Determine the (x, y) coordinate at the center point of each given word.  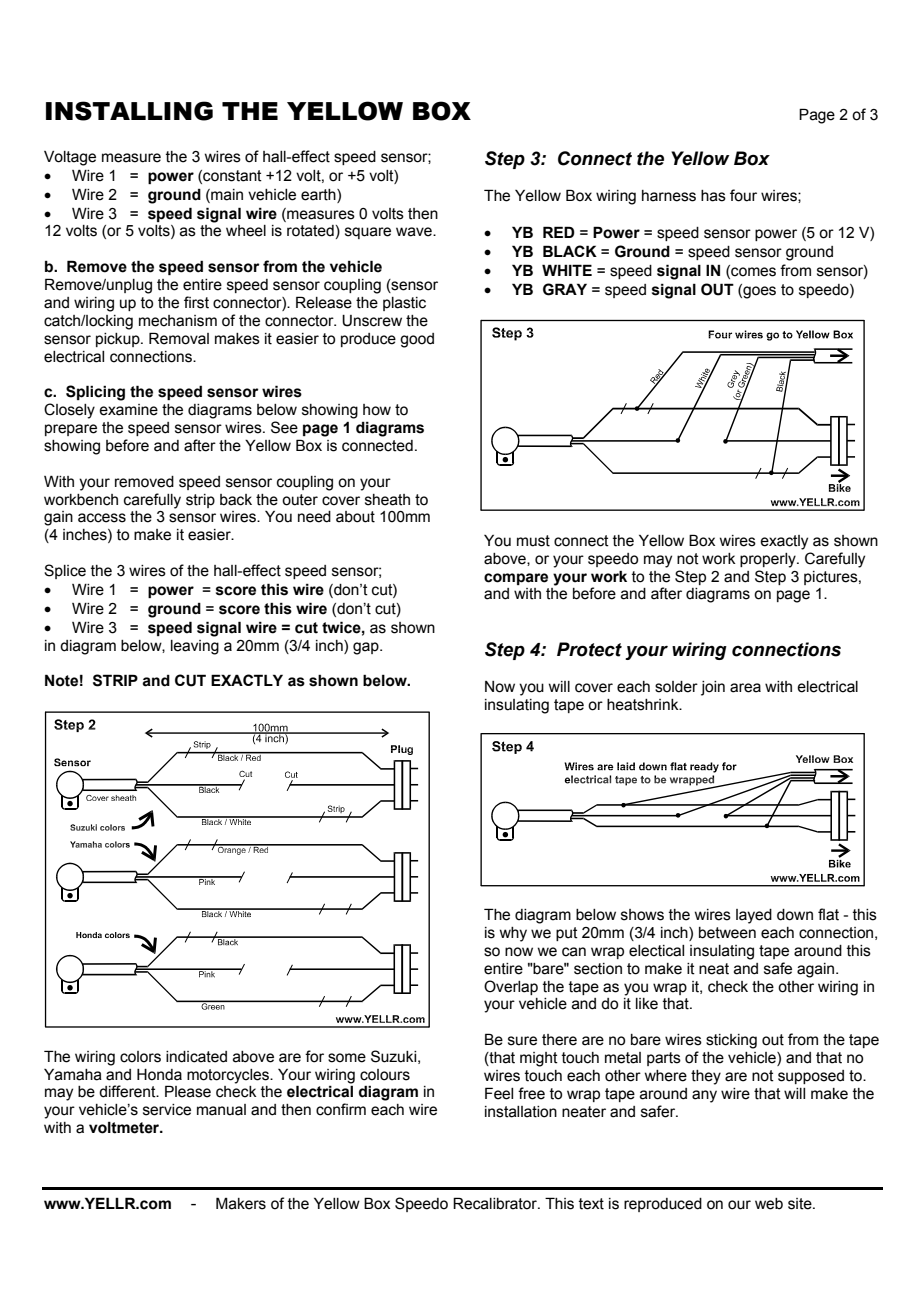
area (745, 688)
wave (415, 232)
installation (521, 1112)
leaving (195, 647)
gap (367, 648)
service (167, 1110)
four (743, 195)
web (769, 1204)
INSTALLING (129, 111)
